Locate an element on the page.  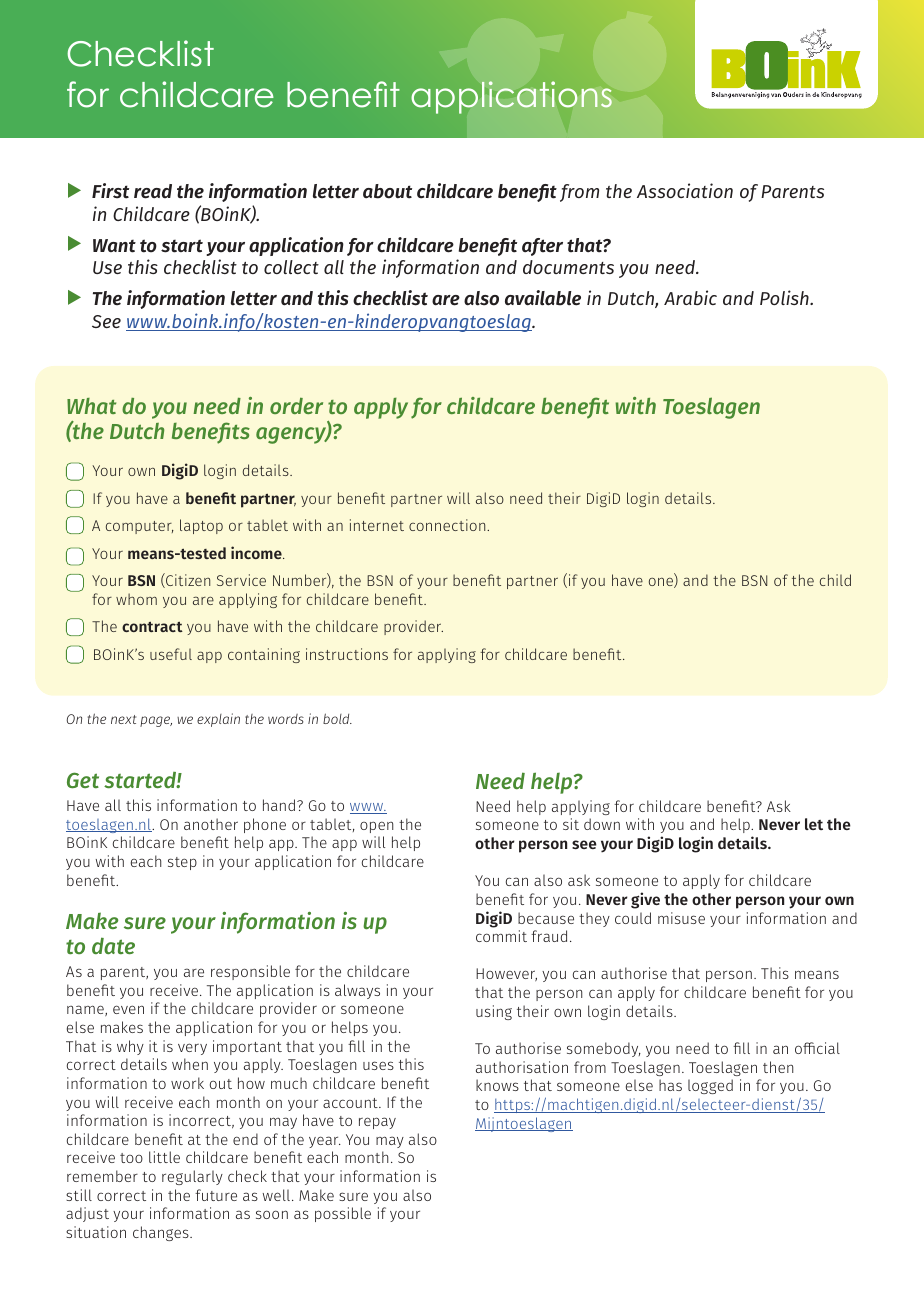
Association is located at coordinates (685, 190).
